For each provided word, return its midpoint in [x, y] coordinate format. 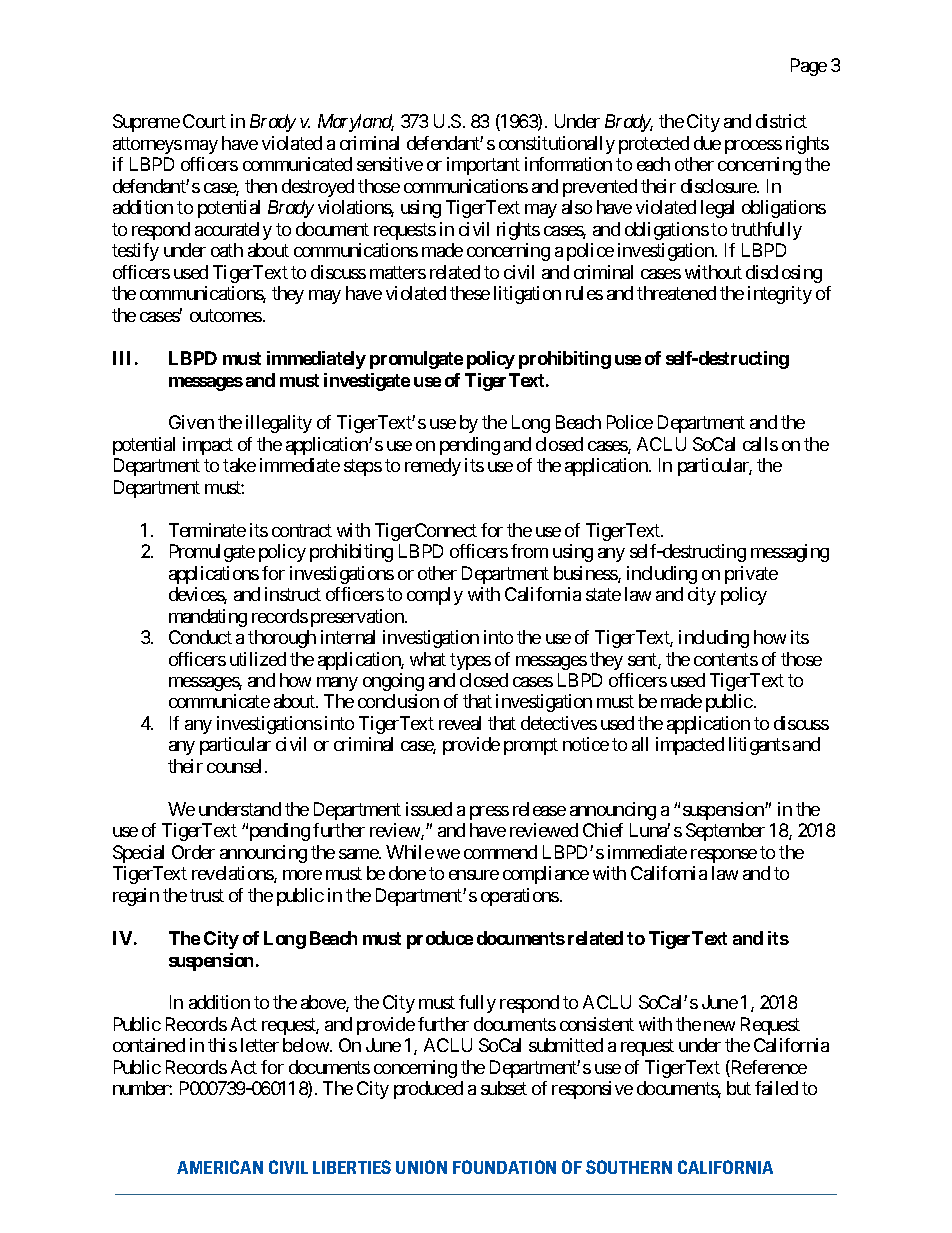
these [470, 293]
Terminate [207, 530]
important [483, 166]
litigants [759, 746]
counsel [236, 766]
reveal [460, 723]
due [707, 143]
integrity [780, 295]
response [724, 856]
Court [204, 121]
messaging [790, 553]
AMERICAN [220, 1167]
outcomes [226, 315]
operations [520, 897]
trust [207, 895]
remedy [433, 467]
